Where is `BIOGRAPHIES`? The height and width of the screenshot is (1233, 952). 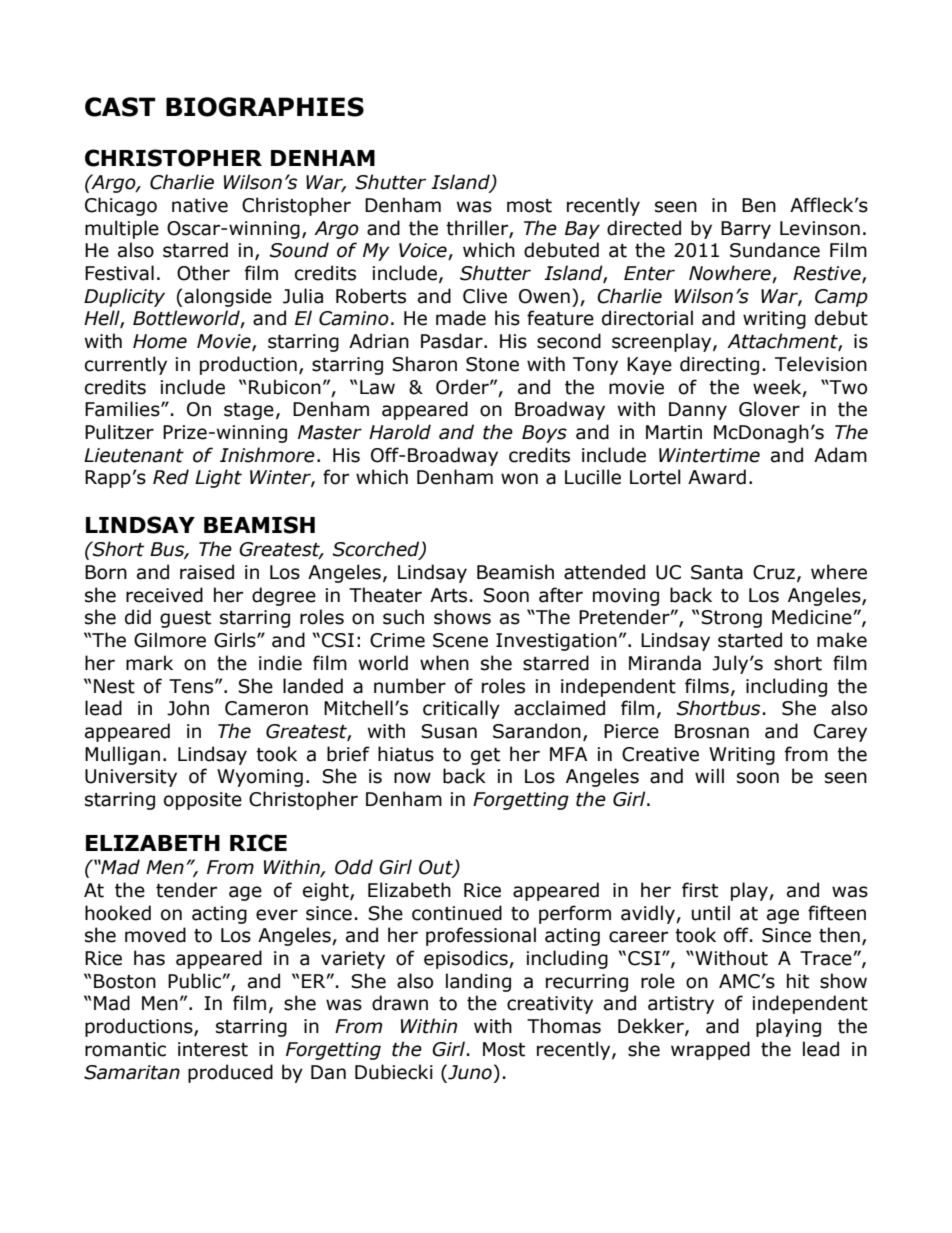 BIOGRAPHIES is located at coordinates (265, 107).
